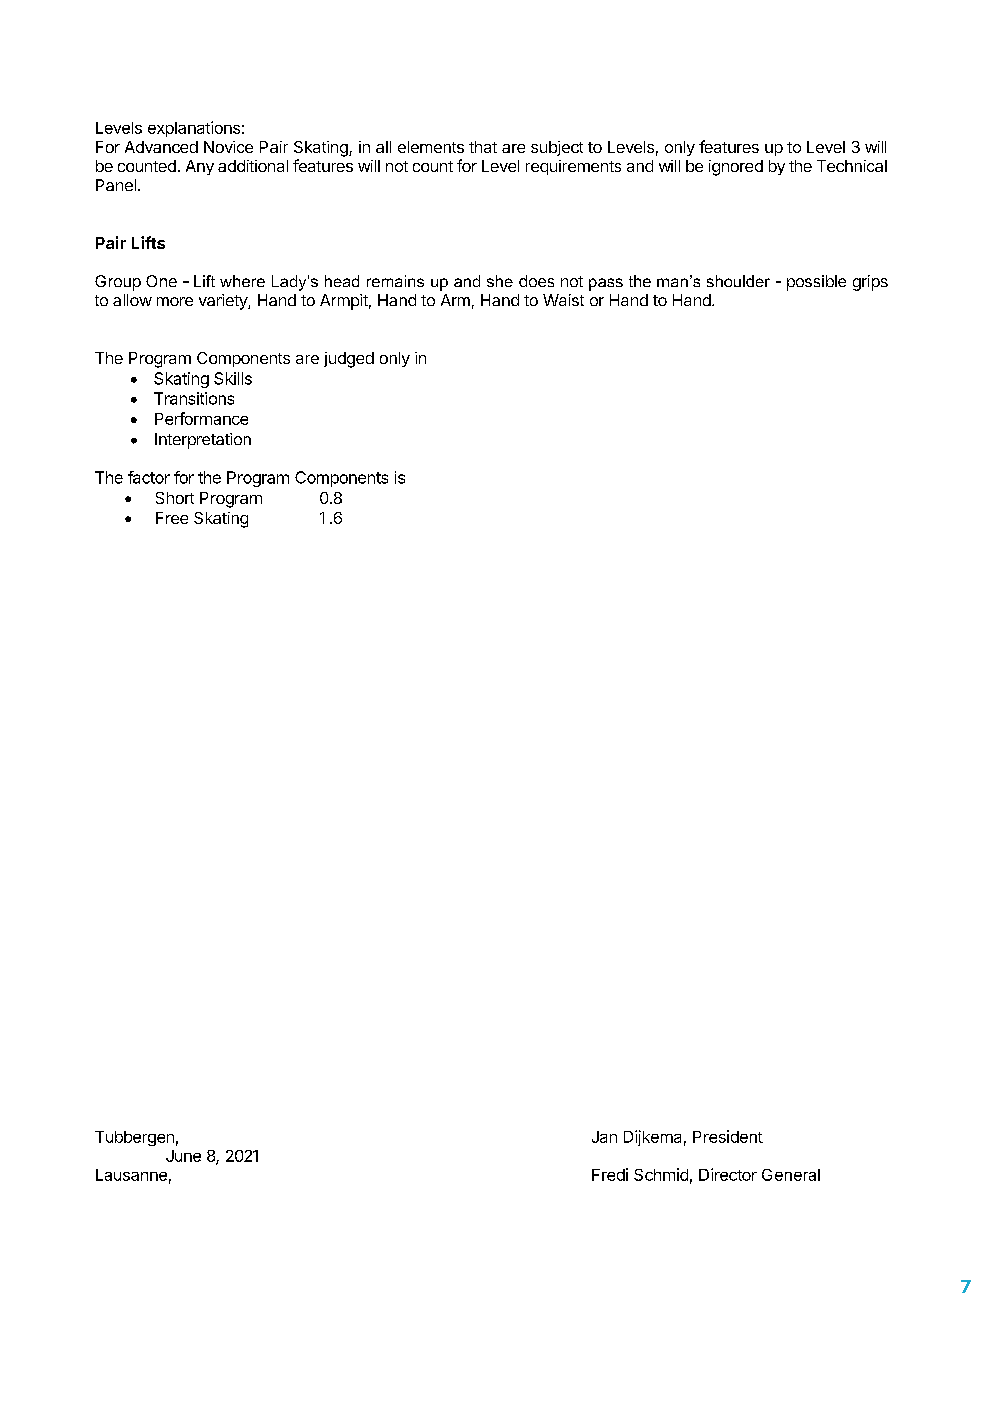  What do you see at coordinates (349, 360) in the image?
I see `judged` at bounding box center [349, 360].
